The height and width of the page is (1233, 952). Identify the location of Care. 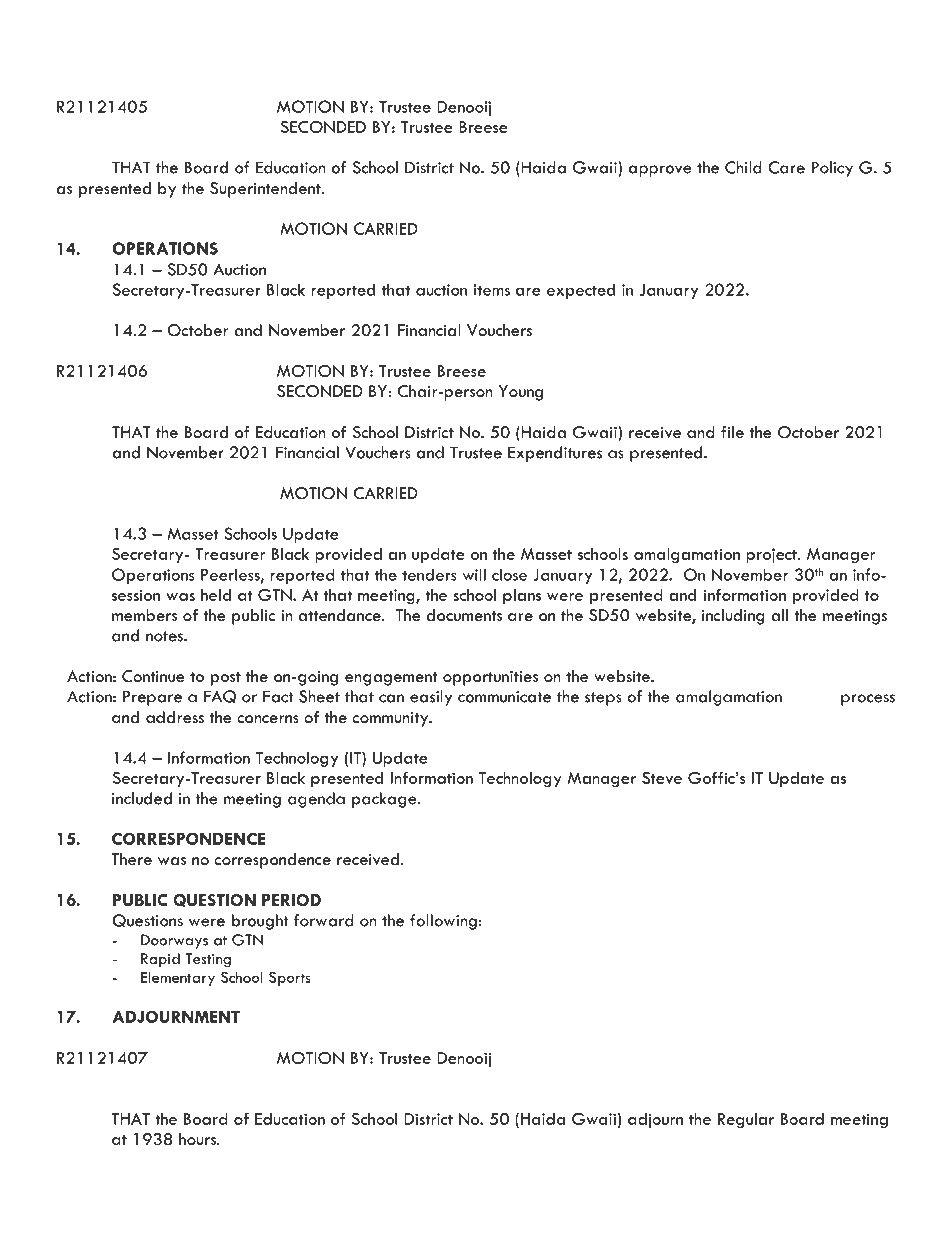
(786, 167).
